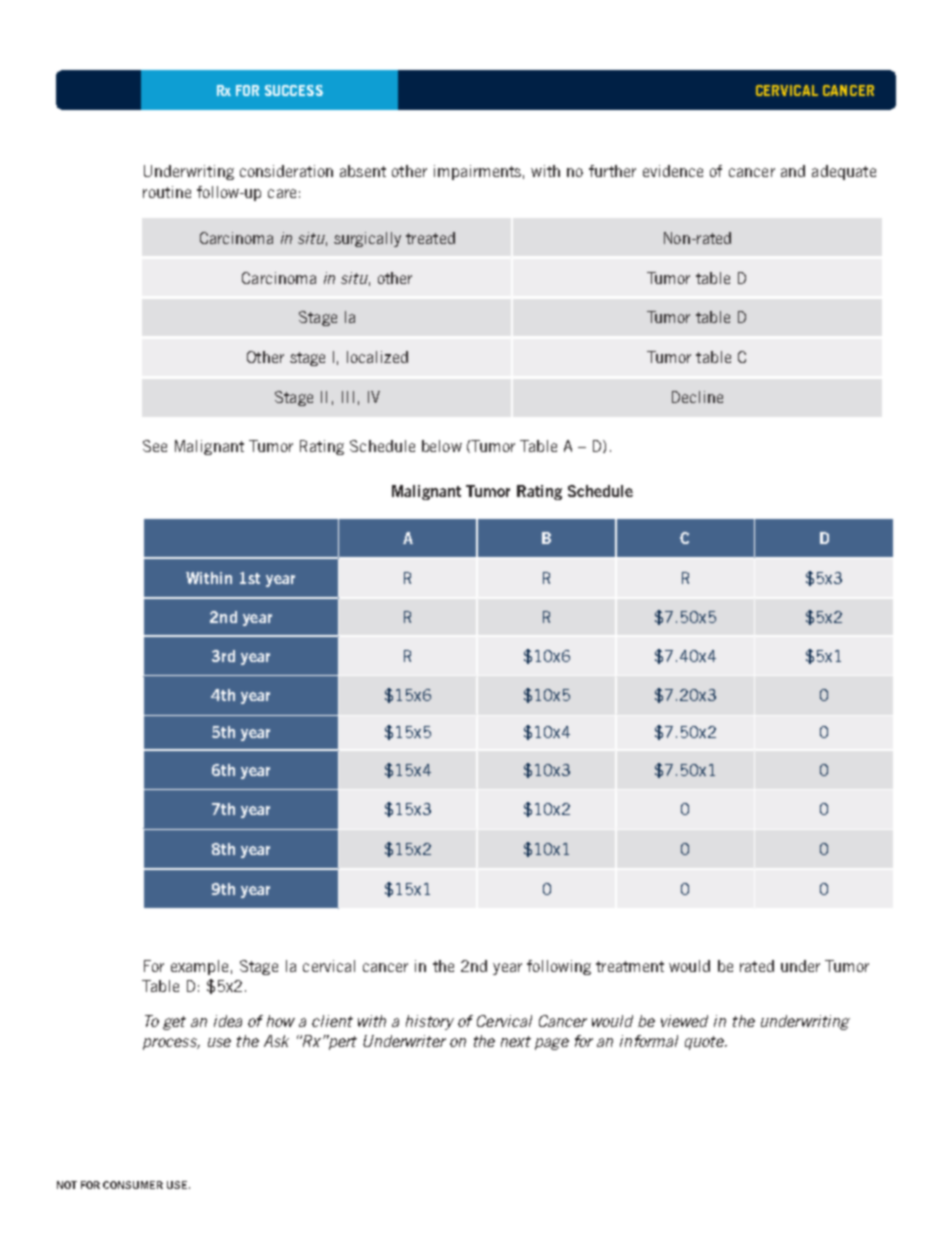 Image resolution: width=952 pixels, height=1233 pixels. I want to click on impairments, so click(477, 172).
